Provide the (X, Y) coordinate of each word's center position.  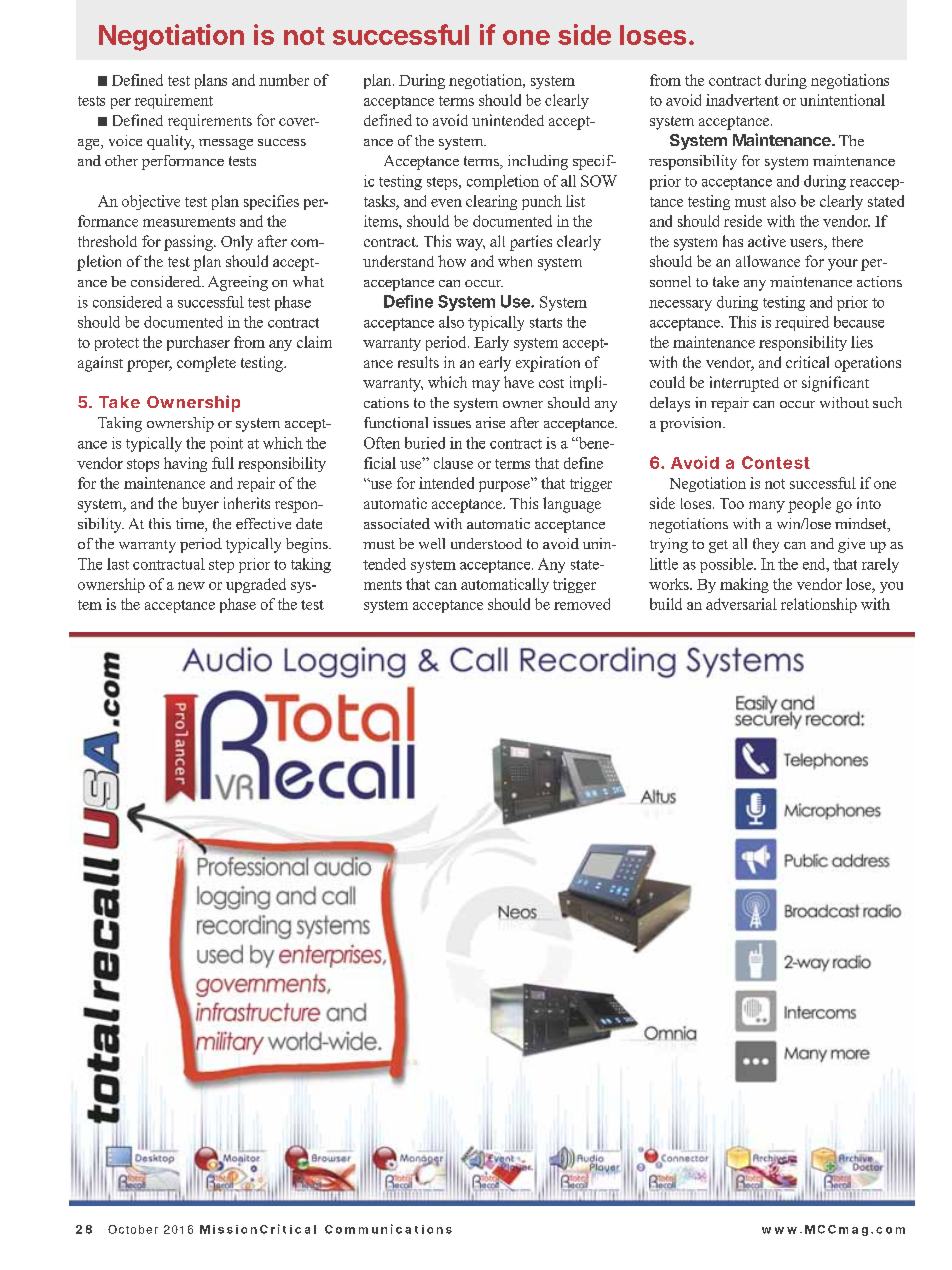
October (133, 1229)
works (670, 584)
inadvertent (742, 100)
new (191, 586)
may (486, 386)
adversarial (741, 604)
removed (582, 604)
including (538, 162)
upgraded (256, 585)
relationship (819, 605)
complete (206, 364)
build (666, 604)
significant (835, 384)
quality (170, 142)
